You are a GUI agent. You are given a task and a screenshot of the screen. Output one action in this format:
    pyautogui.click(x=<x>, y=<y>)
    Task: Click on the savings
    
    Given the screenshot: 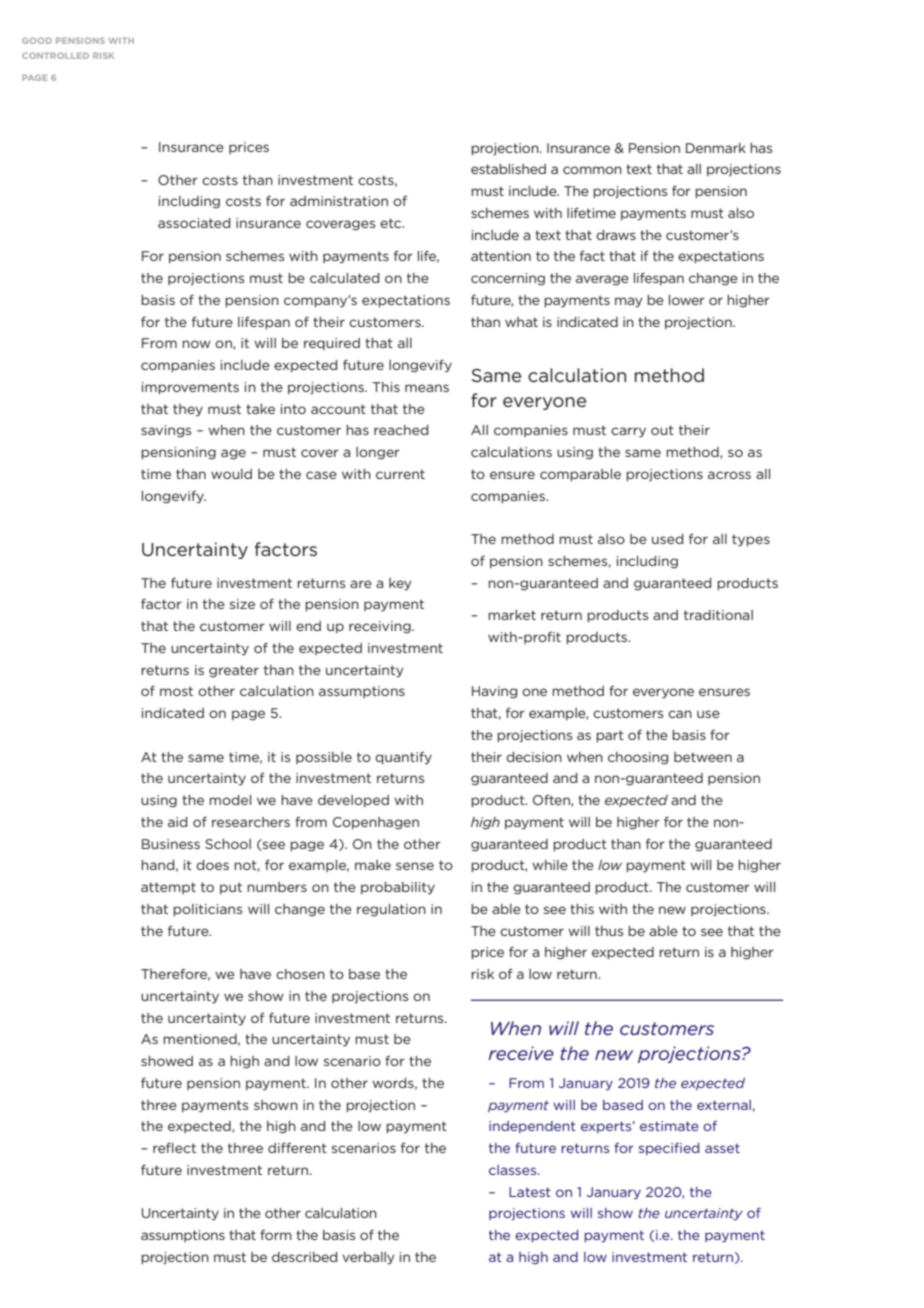 What is the action you would take?
    pyautogui.click(x=166, y=431)
